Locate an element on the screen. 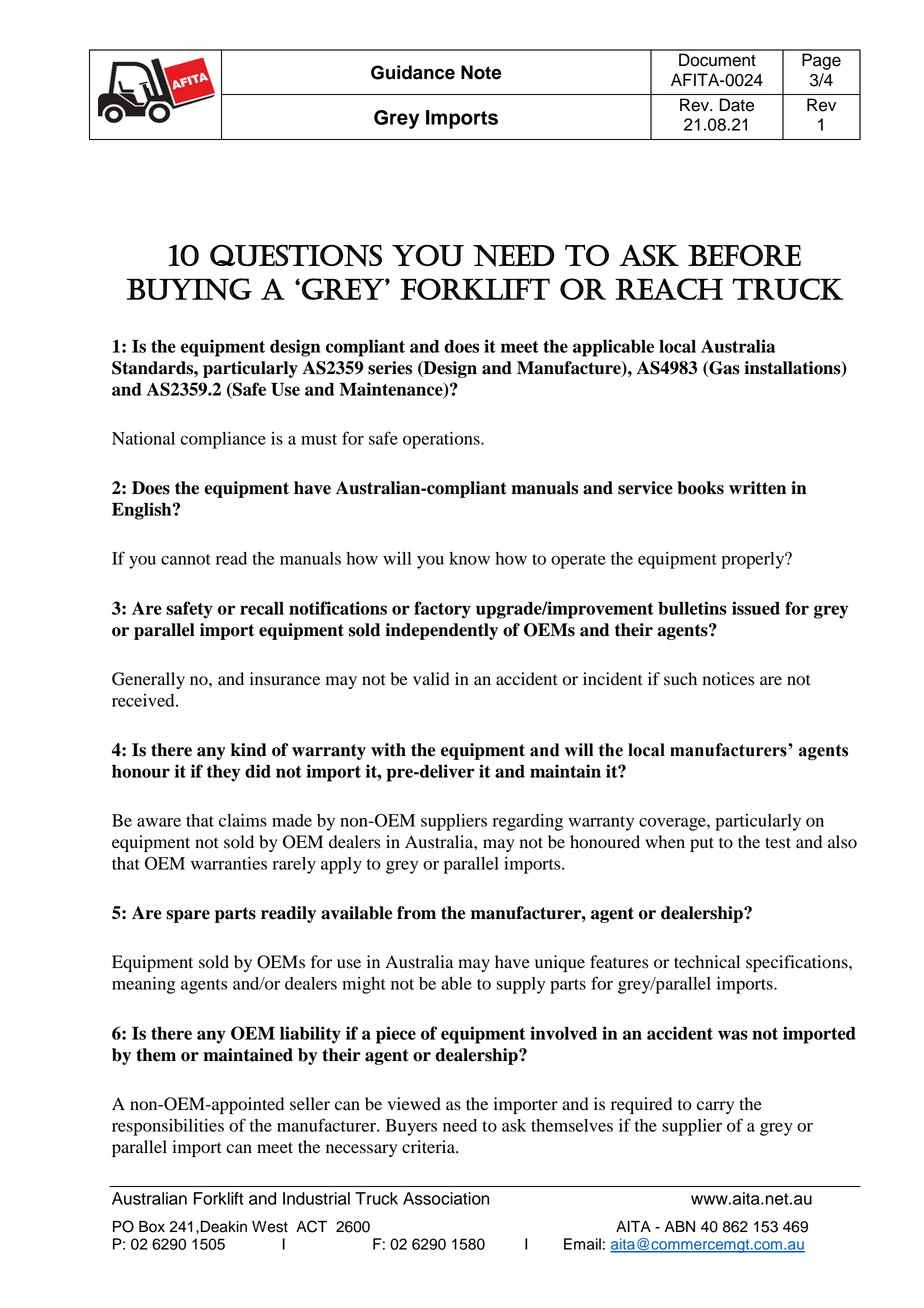 Image resolution: width=924 pixels, height=1308 pixels. compliance is located at coordinates (223, 440).
